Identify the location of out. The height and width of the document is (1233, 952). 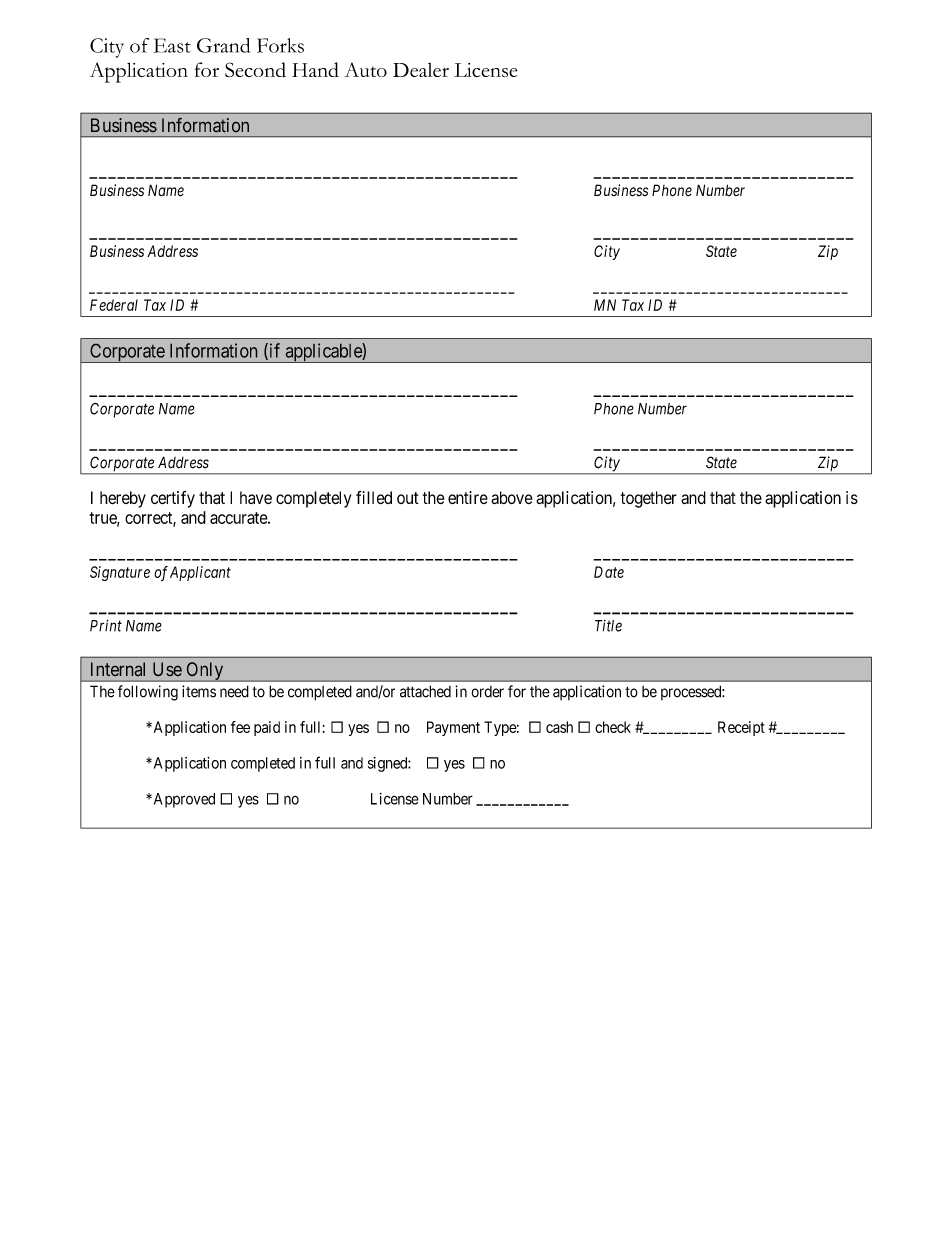
(408, 498).
